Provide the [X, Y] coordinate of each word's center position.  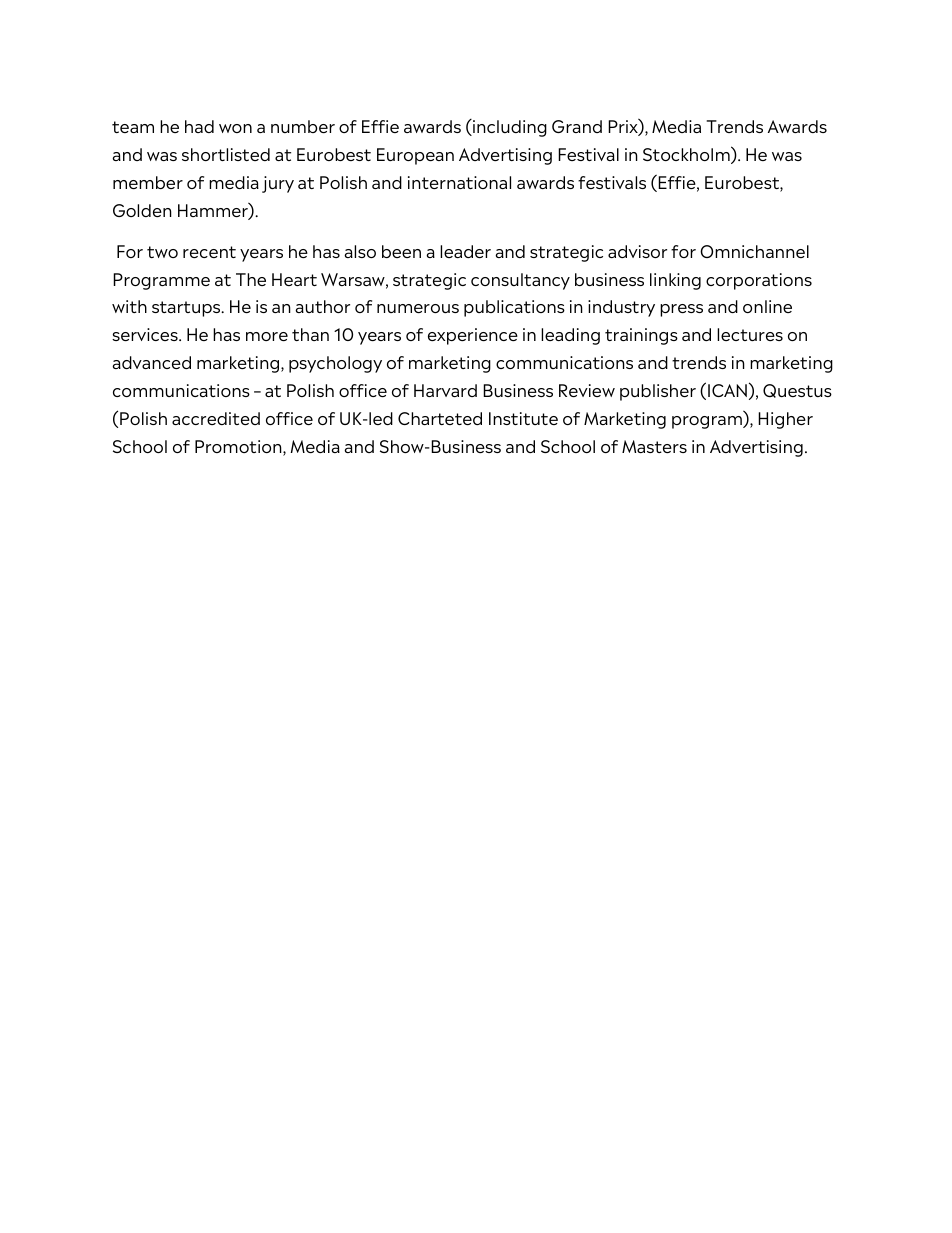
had [199, 126]
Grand [577, 126]
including [509, 128]
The [251, 279]
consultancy [520, 281]
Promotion [239, 448]
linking [675, 281]
